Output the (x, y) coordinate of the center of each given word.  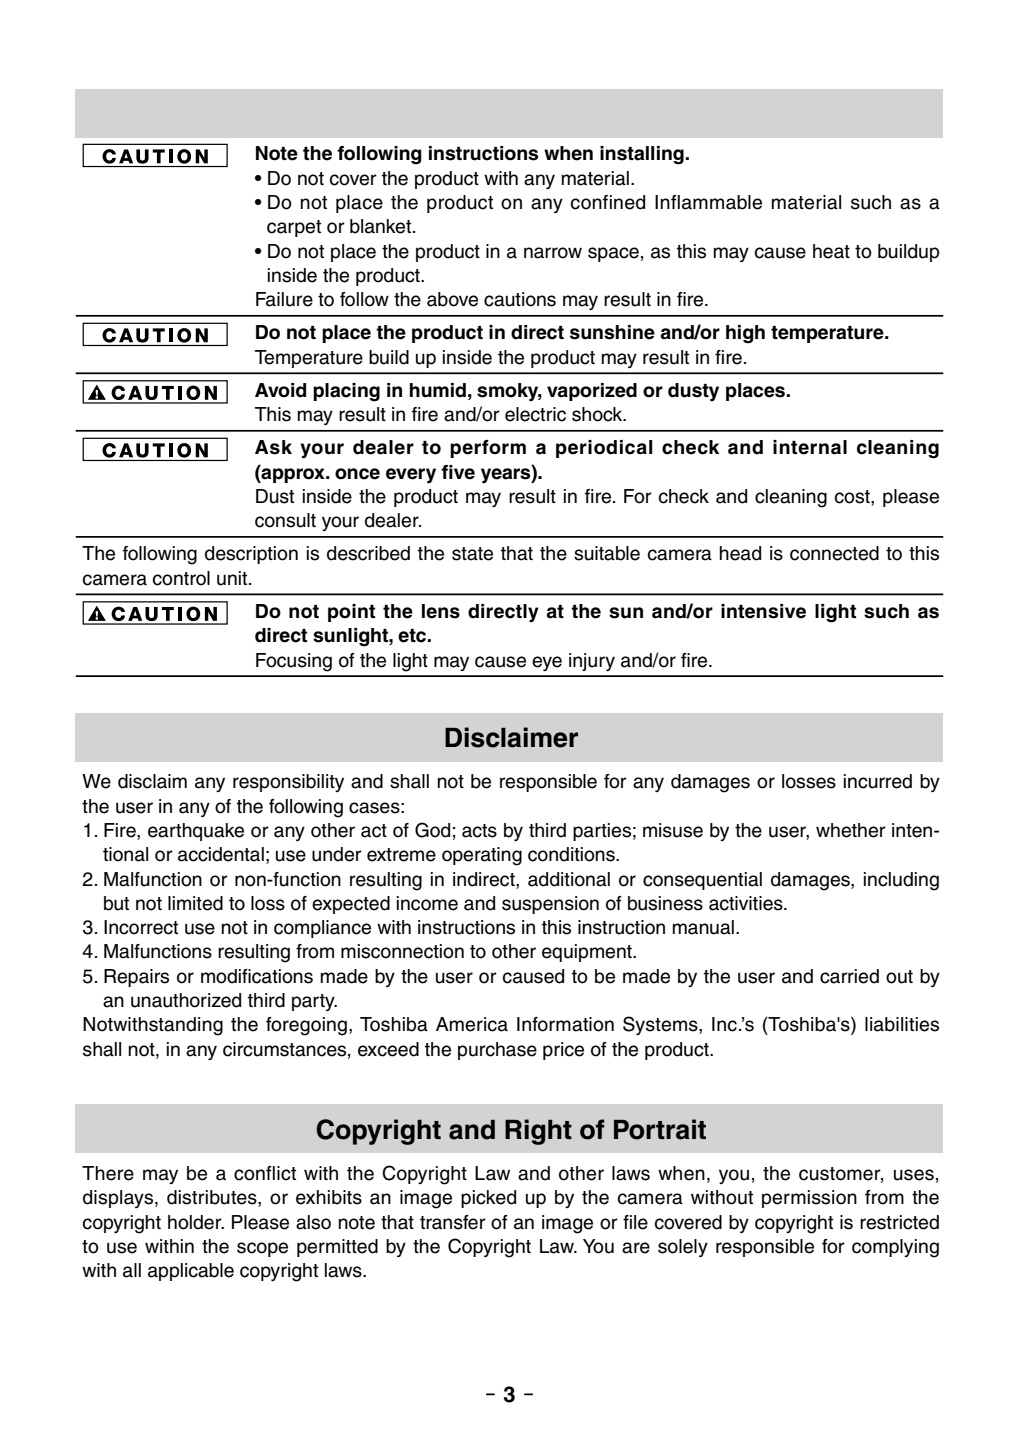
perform (488, 449)
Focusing (294, 662)
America (472, 1024)
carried (849, 976)
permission (809, 1199)
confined (608, 202)
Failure (284, 299)
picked (488, 1199)
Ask (273, 447)
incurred (878, 781)
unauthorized (186, 1000)
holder (196, 1222)
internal (810, 447)
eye (547, 663)
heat (831, 251)
